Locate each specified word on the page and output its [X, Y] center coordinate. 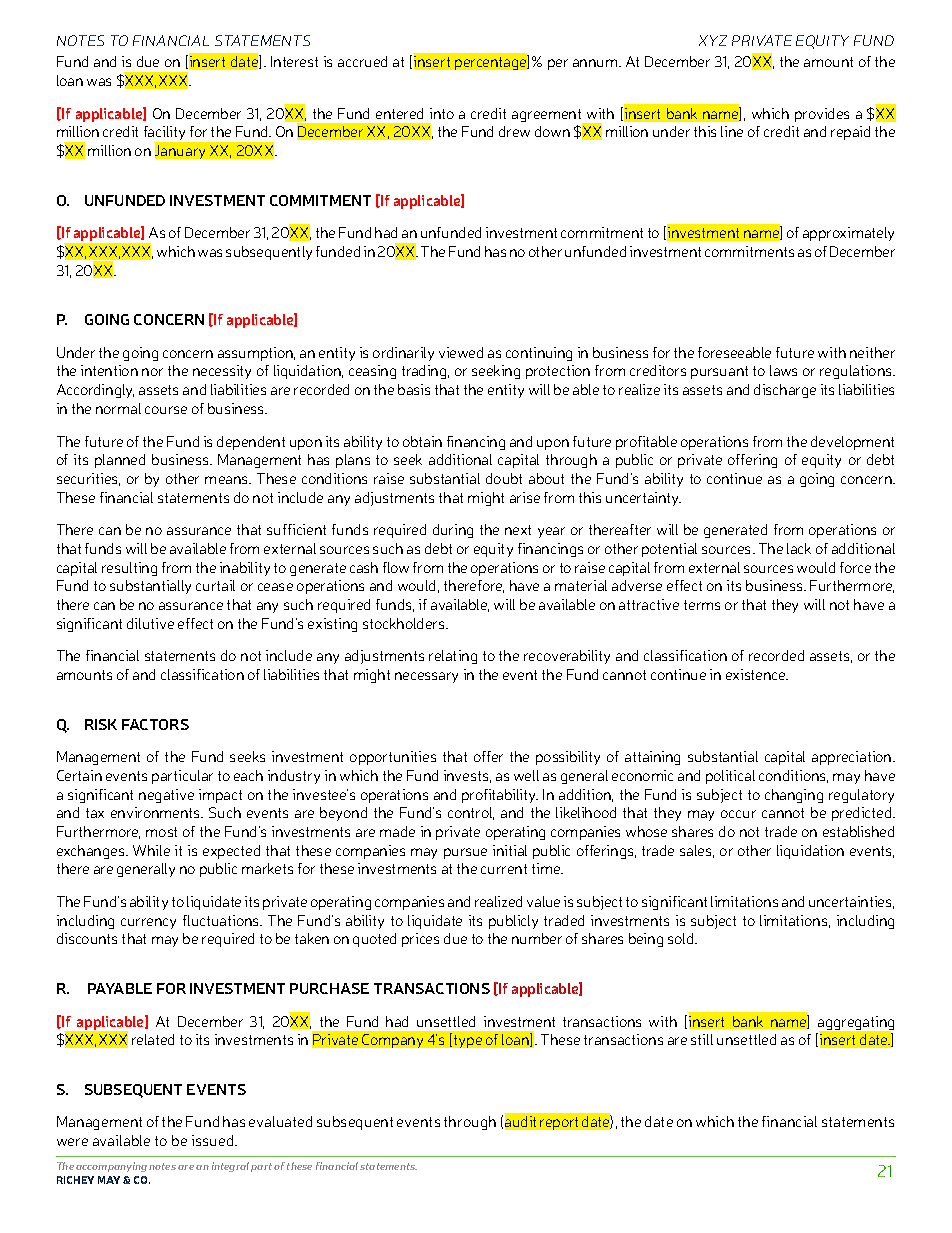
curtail [215, 585]
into [442, 113]
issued [214, 1140]
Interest [294, 61]
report [559, 1123]
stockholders [405, 623]
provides [822, 115]
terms [702, 605]
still [702, 1039]
